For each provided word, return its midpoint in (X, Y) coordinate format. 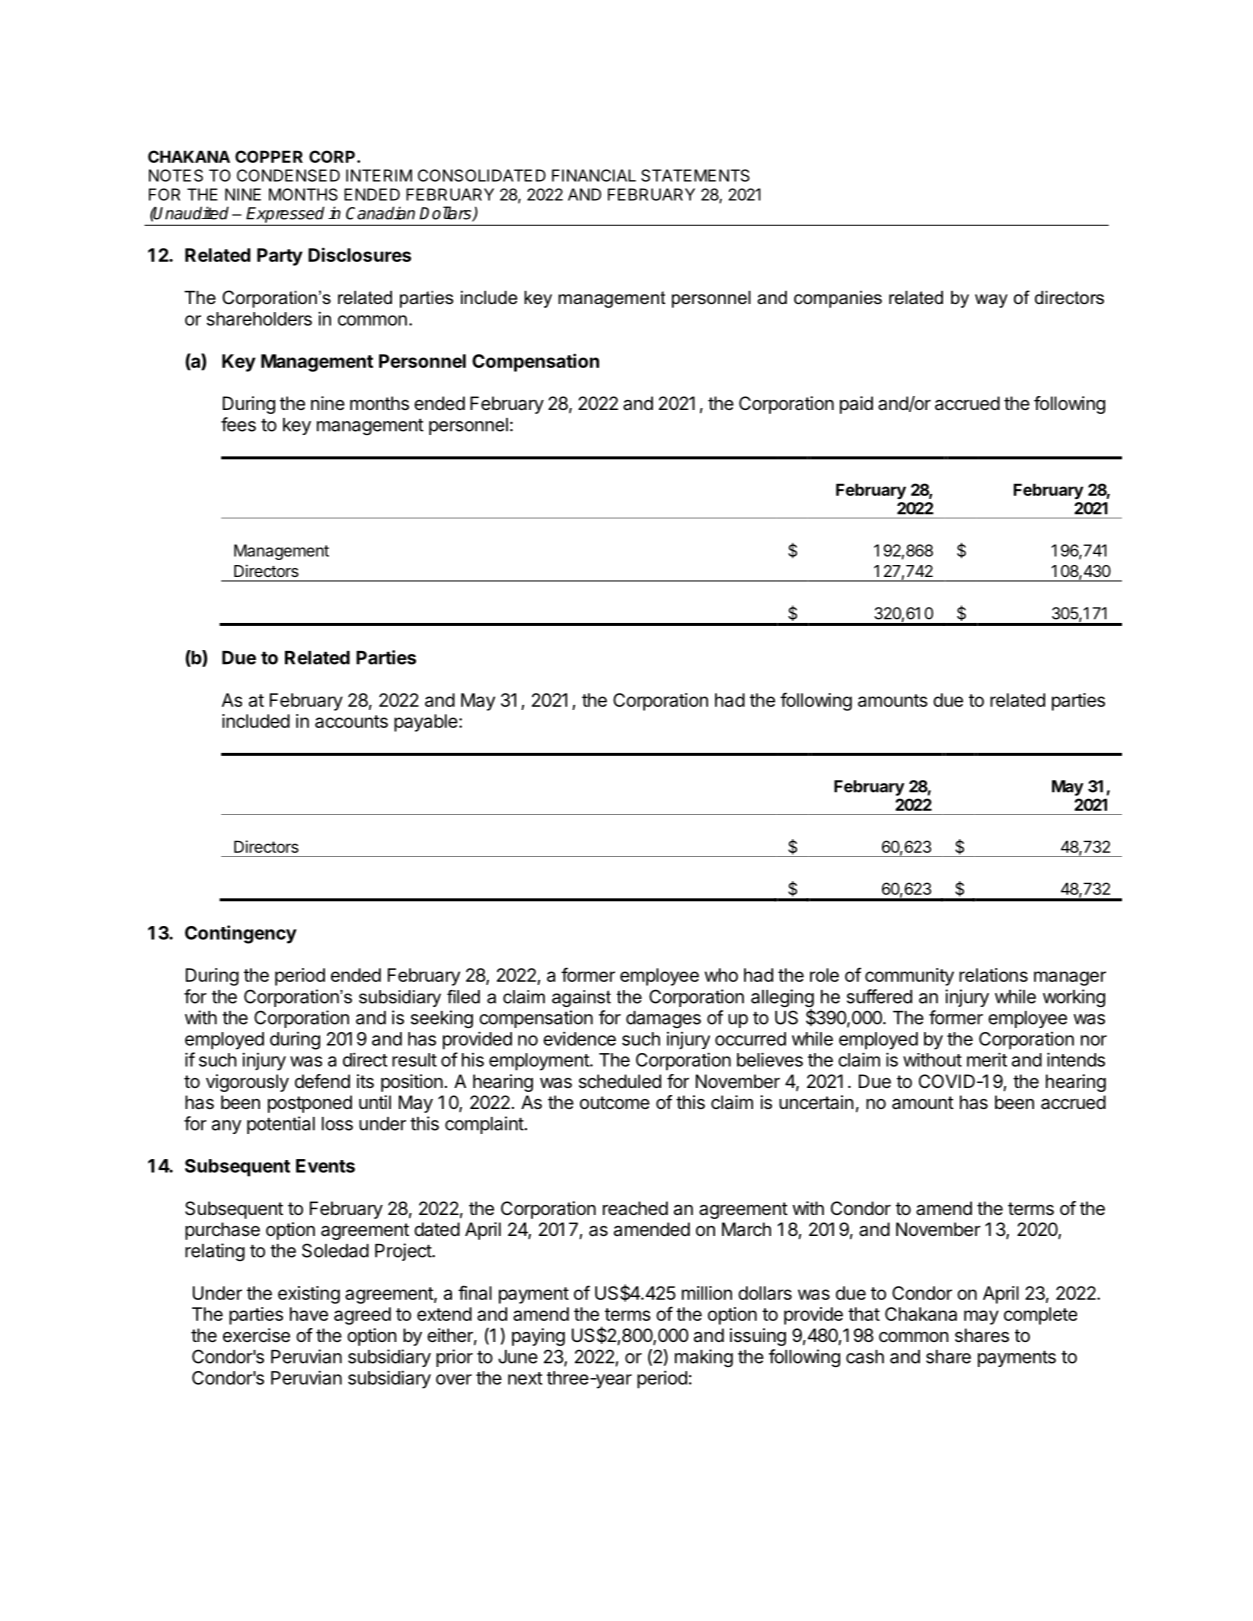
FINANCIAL (594, 175)
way (991, 301)
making (704, 1358)
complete (1040, 1316)
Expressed (286, 215)
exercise (256, 1335)
